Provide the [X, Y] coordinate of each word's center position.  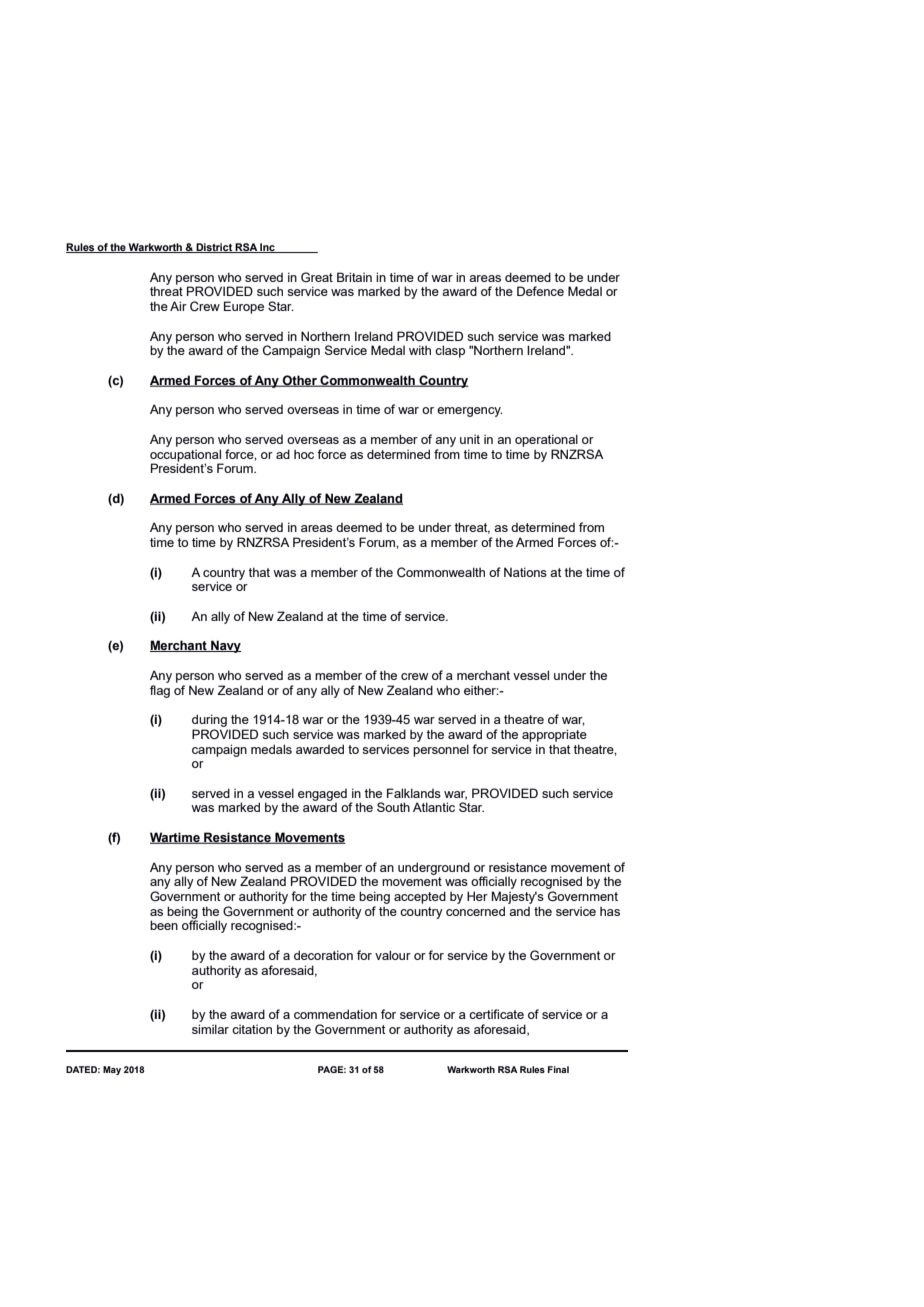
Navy [225, 646]
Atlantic [434, 807]
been [164, 925]
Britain [354, 277]
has [610, 911]
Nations [525, 572]
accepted [420, 897]
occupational [186, 456]
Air [178, 306]
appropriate [554, 735]
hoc [304, 454]
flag [160, 691]
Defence [540, 291]
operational [546, 440]
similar [210, 1029]
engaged [322, 795]
